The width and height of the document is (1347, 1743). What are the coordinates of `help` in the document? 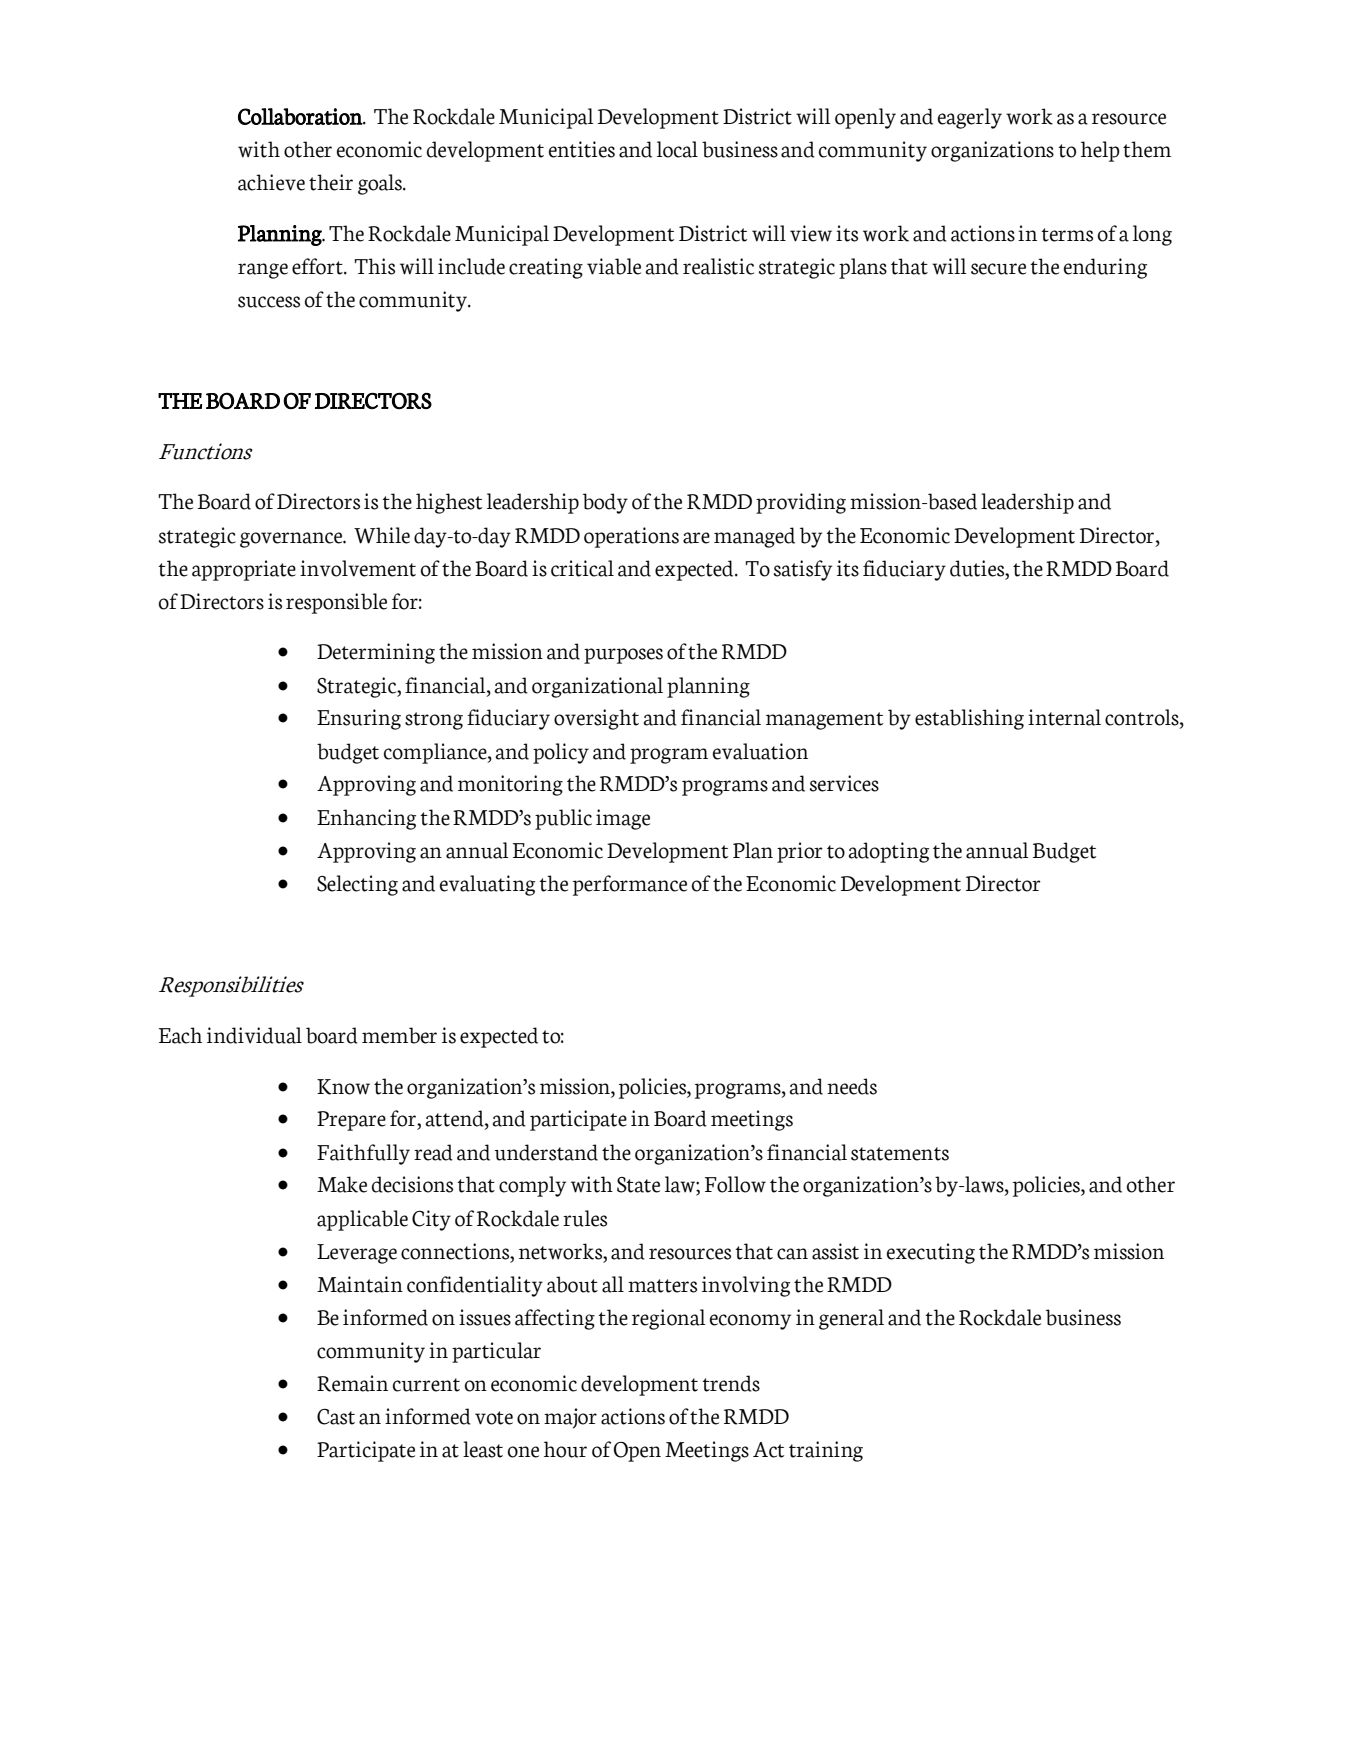 It's located at (1100, 151).
